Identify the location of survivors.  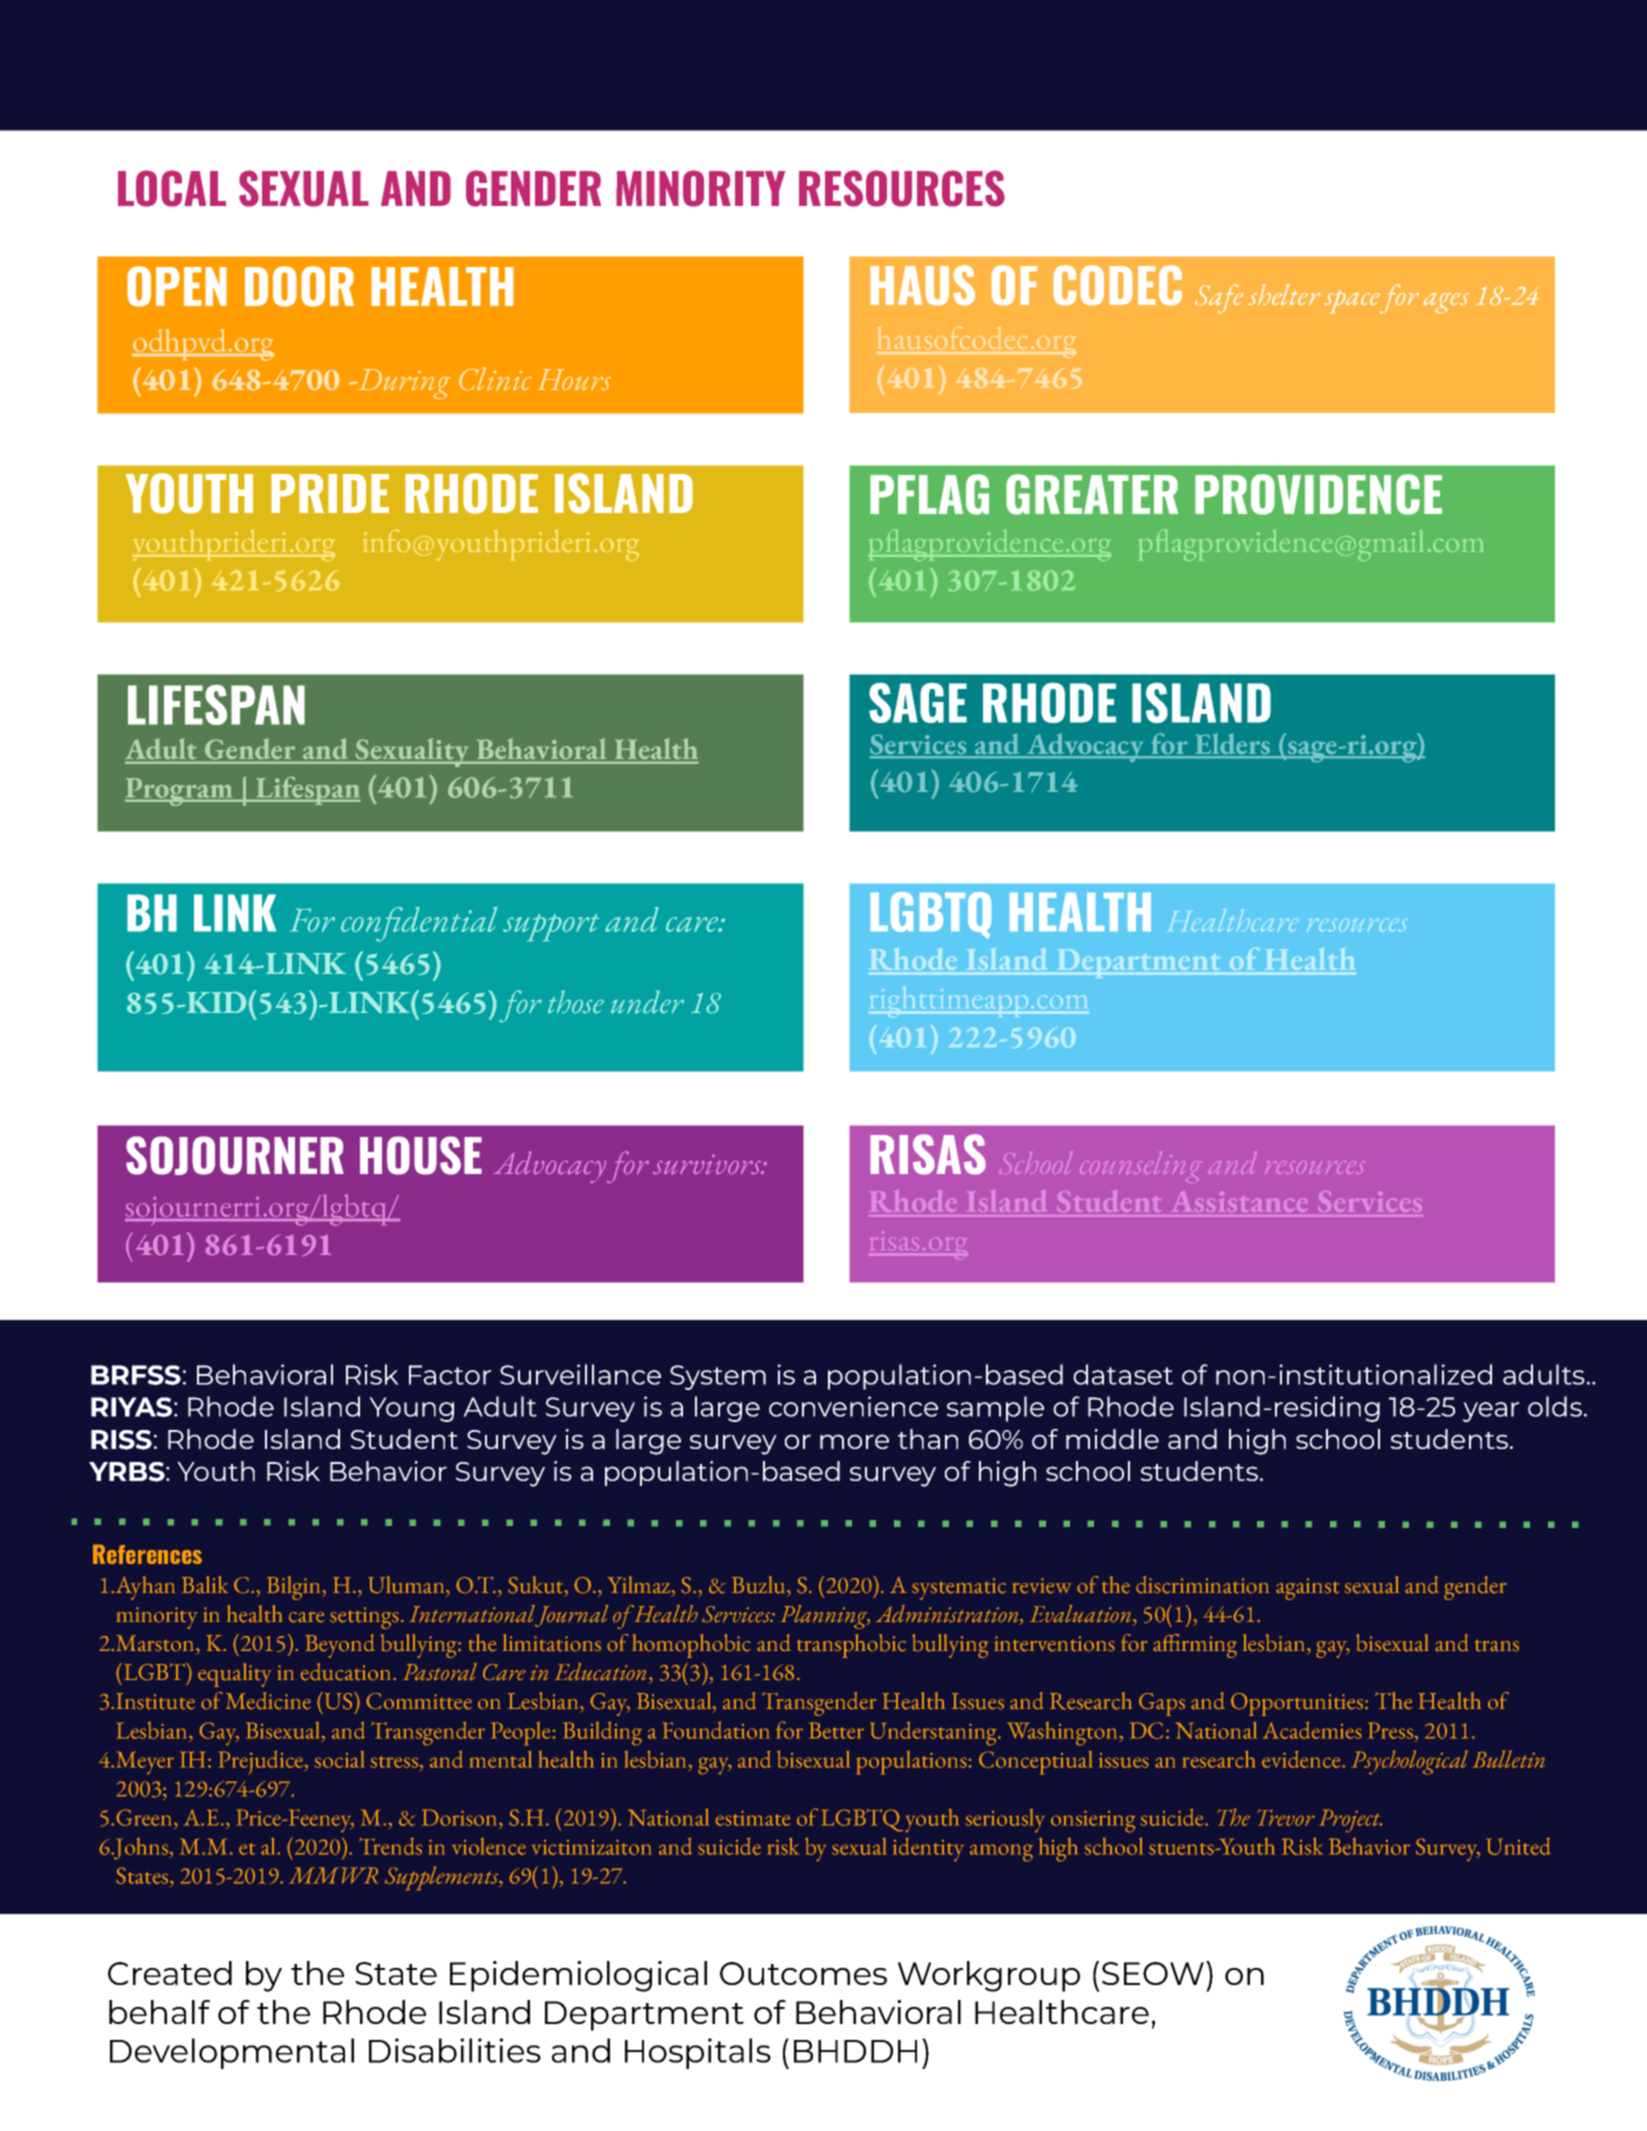
(708, 1164).
